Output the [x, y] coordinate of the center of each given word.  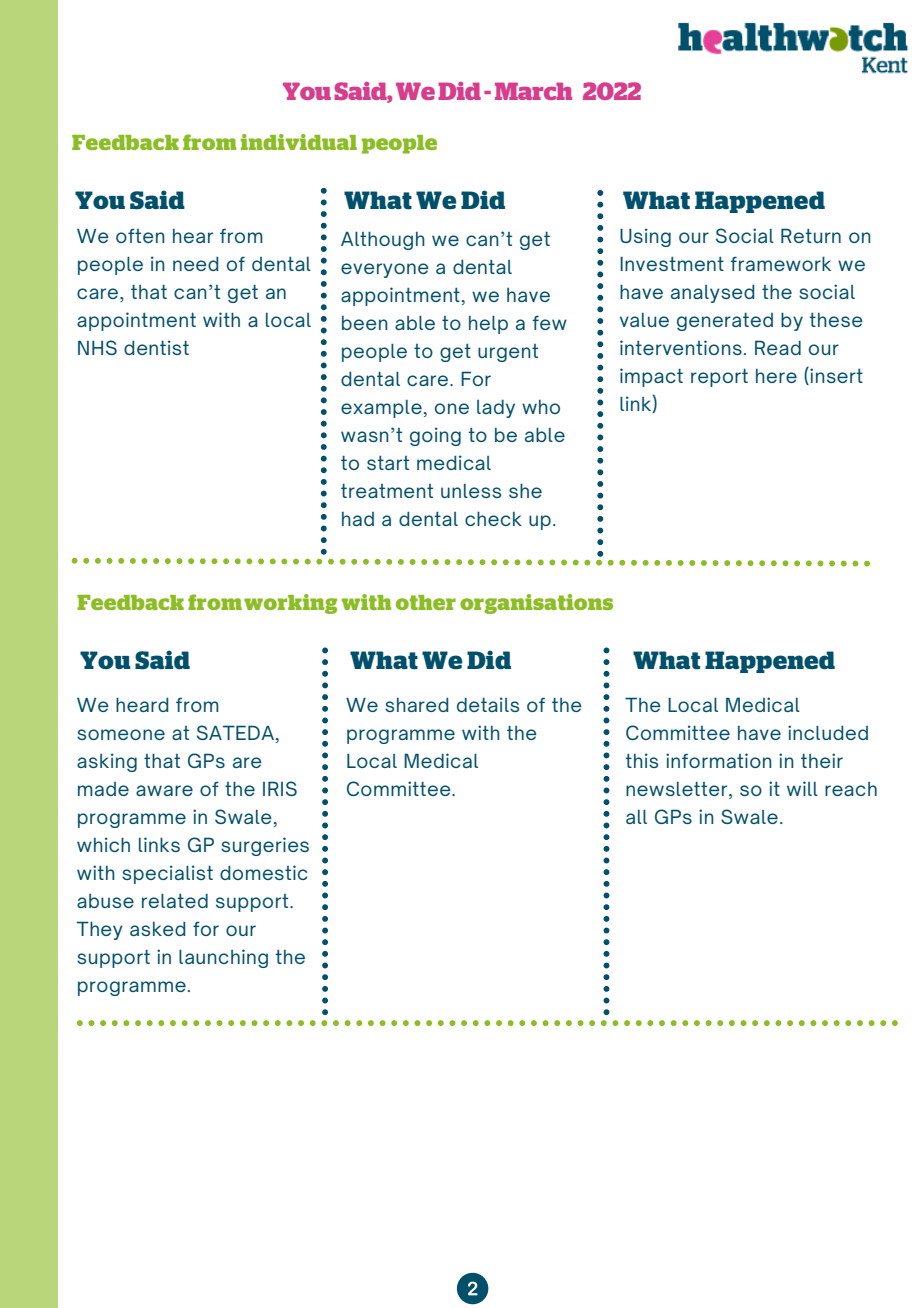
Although [383, 240]
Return [811, 235]
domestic [264, 872]
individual [299, 142]
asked [157, 929]
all [636, 816]
